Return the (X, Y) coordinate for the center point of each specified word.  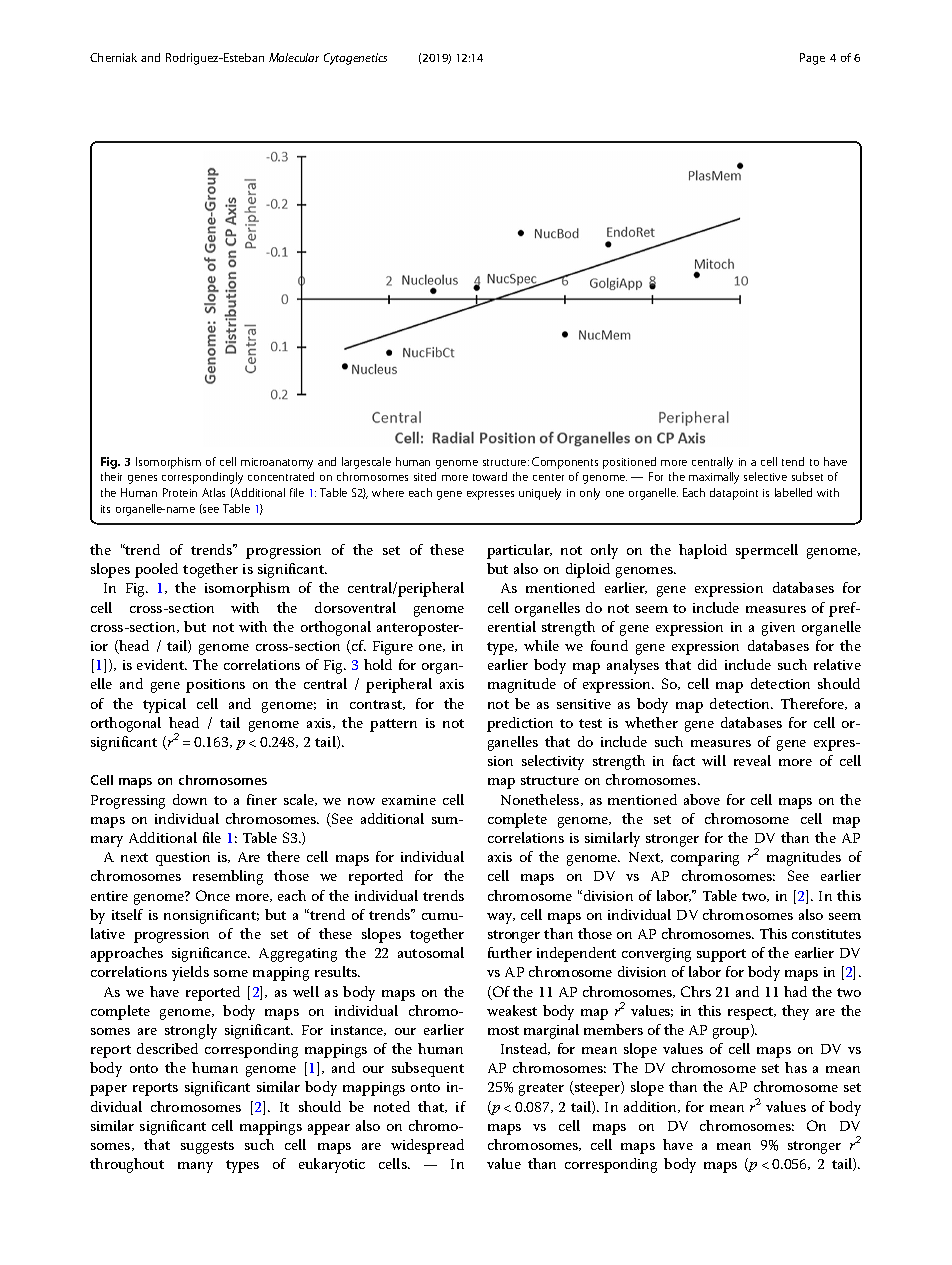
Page (812, 59)
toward (490, 476)
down (190, 799)
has (796, 1067)
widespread (427, 1146)
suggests (207, 1147)
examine (409, 800)
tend (793, 461)
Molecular (294, 57)
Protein (180, 492)
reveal (752, 760)
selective (765, 476)
